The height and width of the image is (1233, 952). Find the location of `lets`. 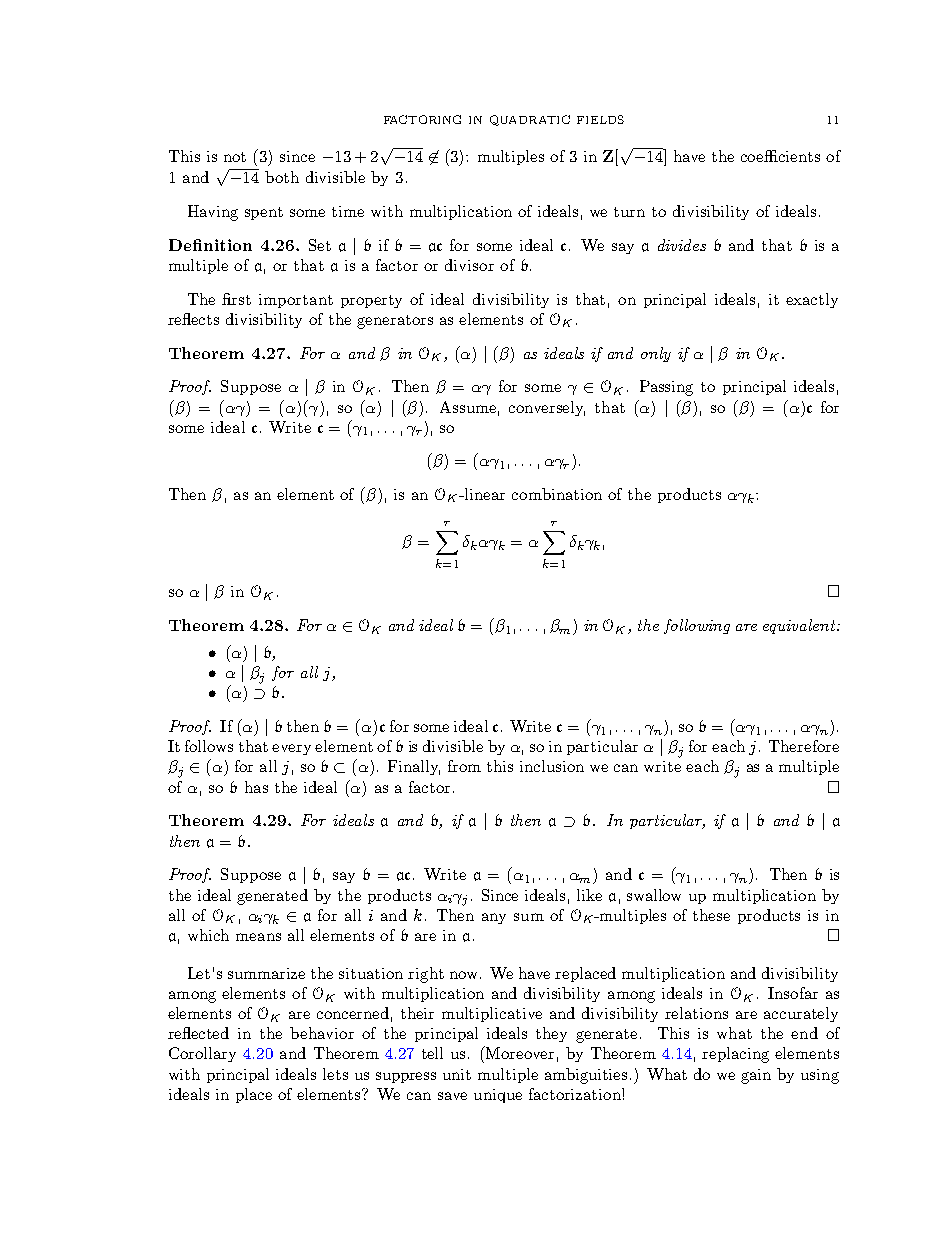

lets is located at coordinates (335, 1074).
